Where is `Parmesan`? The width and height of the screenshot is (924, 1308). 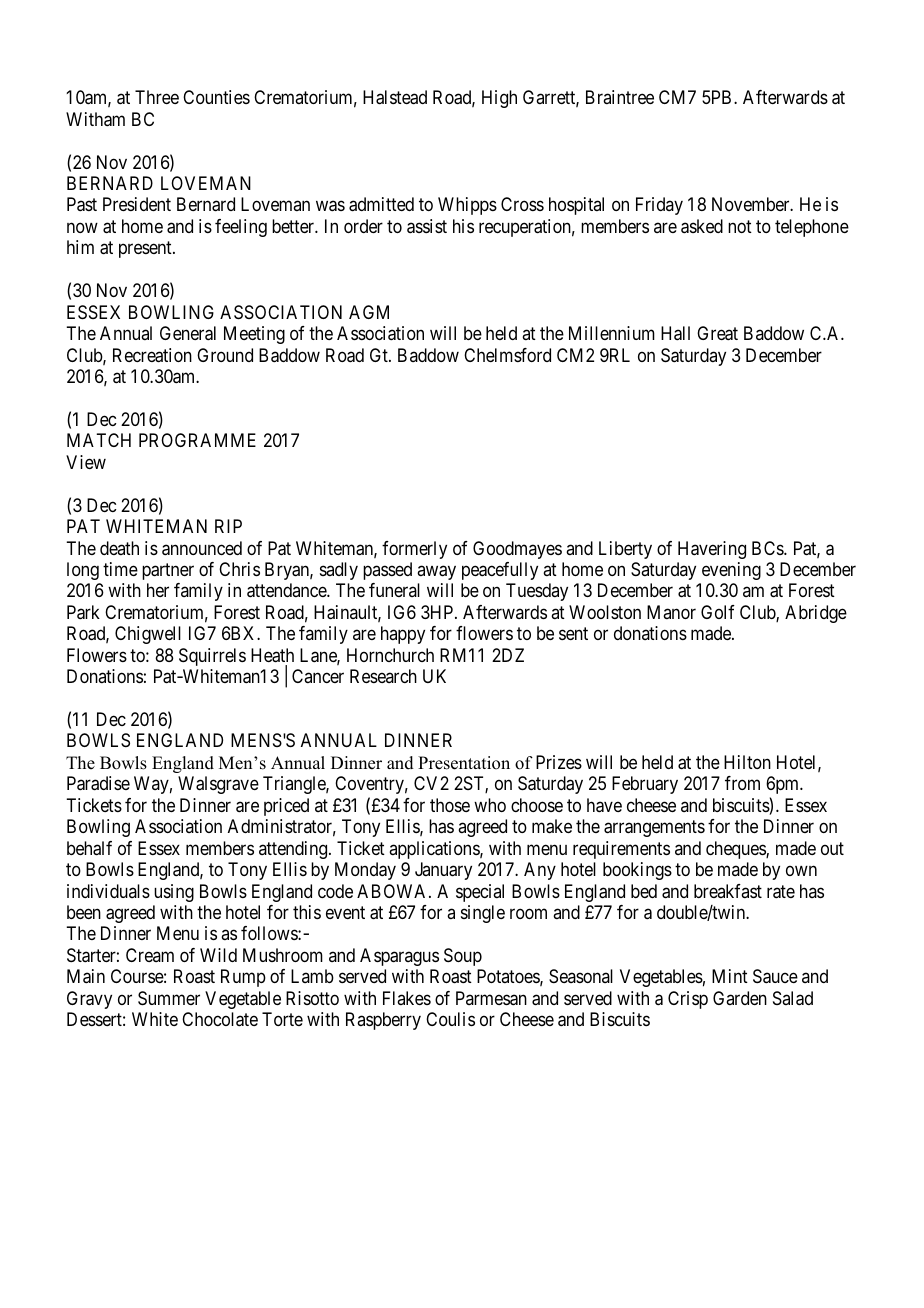
Parmesan is located at coordinates (491, 998).
